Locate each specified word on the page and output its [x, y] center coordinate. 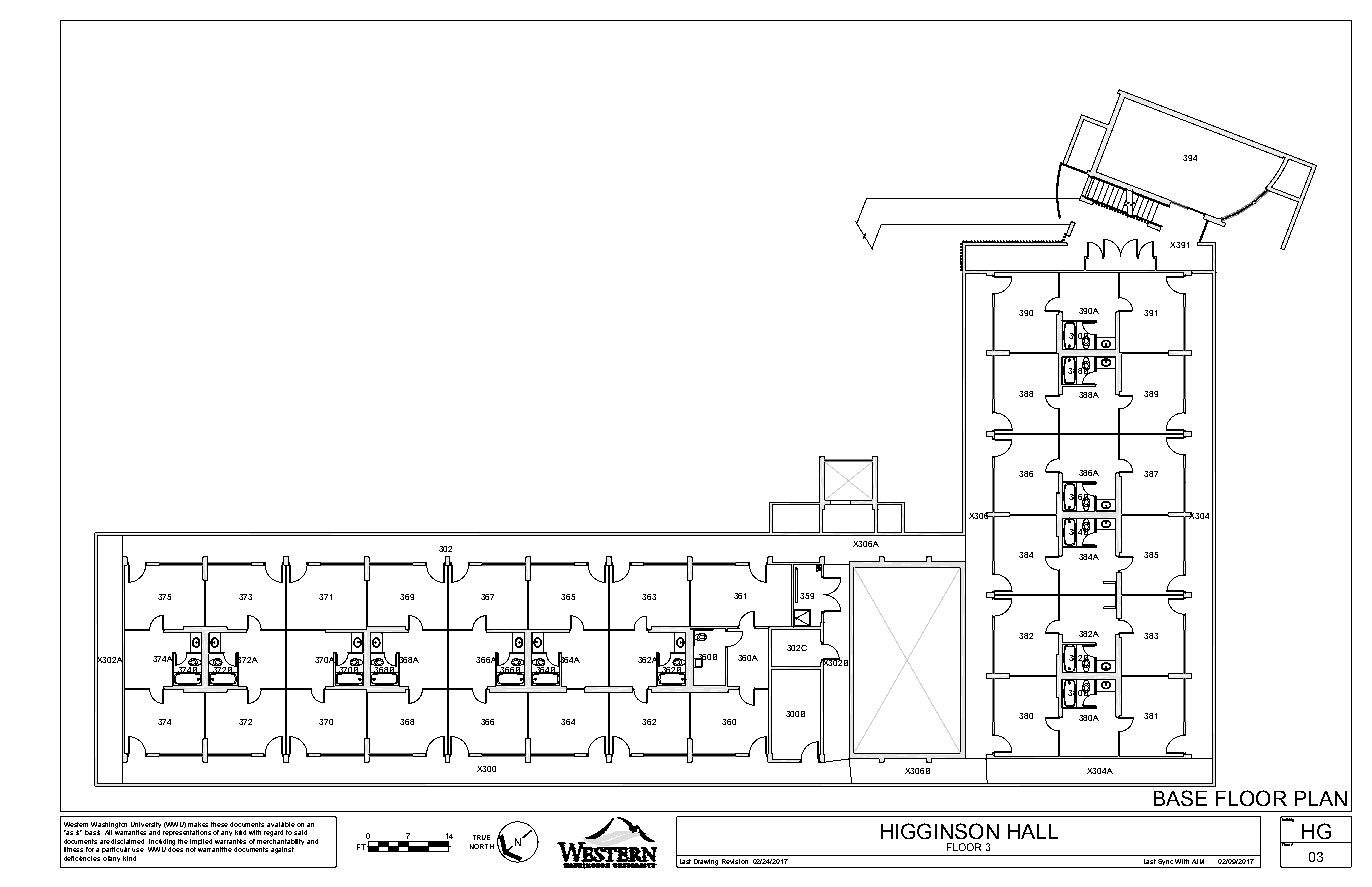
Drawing [707, 863]
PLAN [1321, 798]
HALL [1033, 831]
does [175, 848]
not [191, 849]
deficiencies [82, 858]
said [300, 832]
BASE [1180, 798]
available [281, 824]
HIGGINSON [940, 831]
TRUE [481, 837]
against [282, 850]
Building [1288, 820]
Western [76, 824]
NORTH [482, 846]
